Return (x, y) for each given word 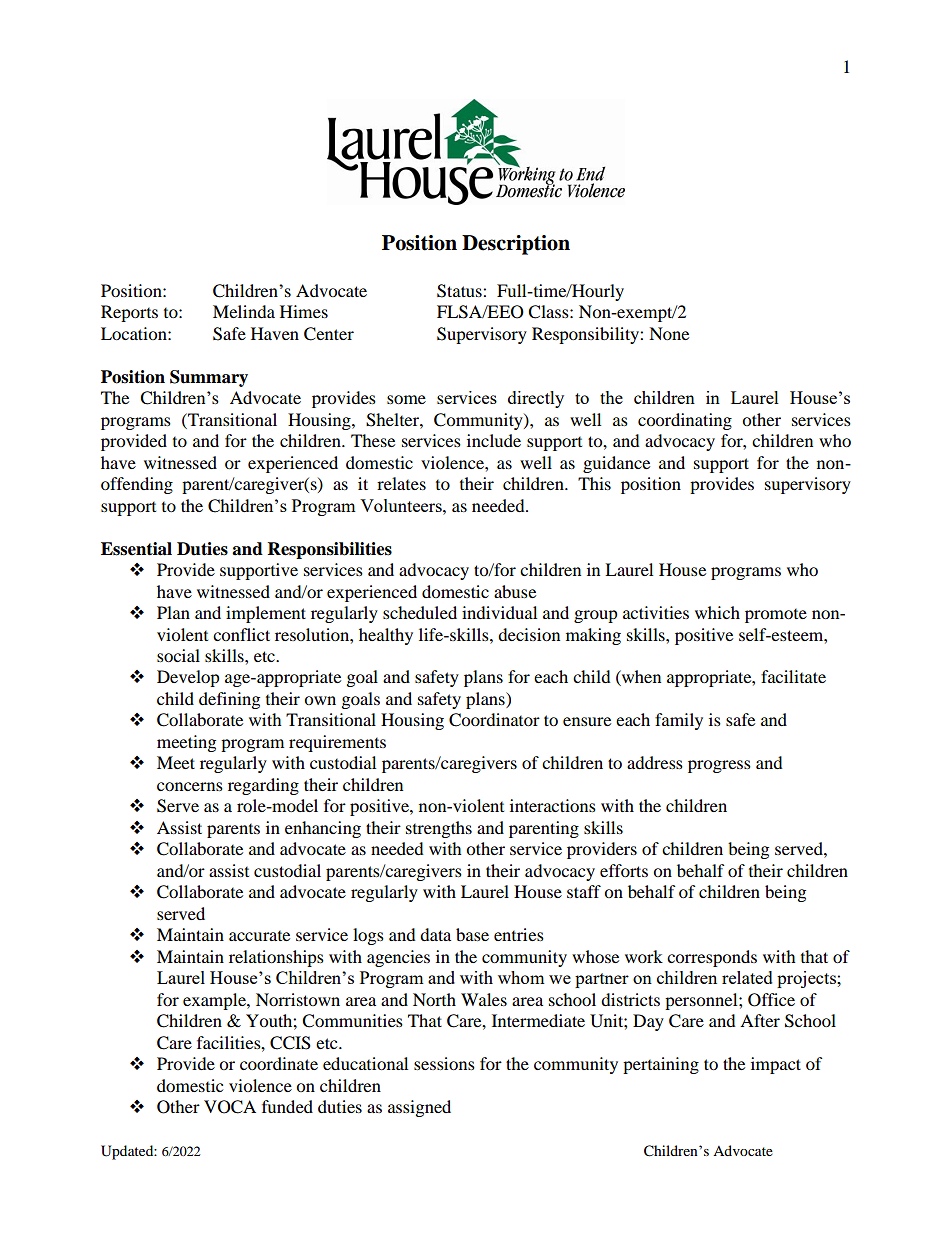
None (669, 333)
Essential (136, 549)
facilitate (793, 676)
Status (460, 291)
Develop (188, 678)
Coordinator (494, 720)
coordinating (685, 421)
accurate (259, 936)
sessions (444, 1063)
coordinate (279, 1063)
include (494, 440)
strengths (439, 829)
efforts (624, 870)
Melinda (244, 311)
